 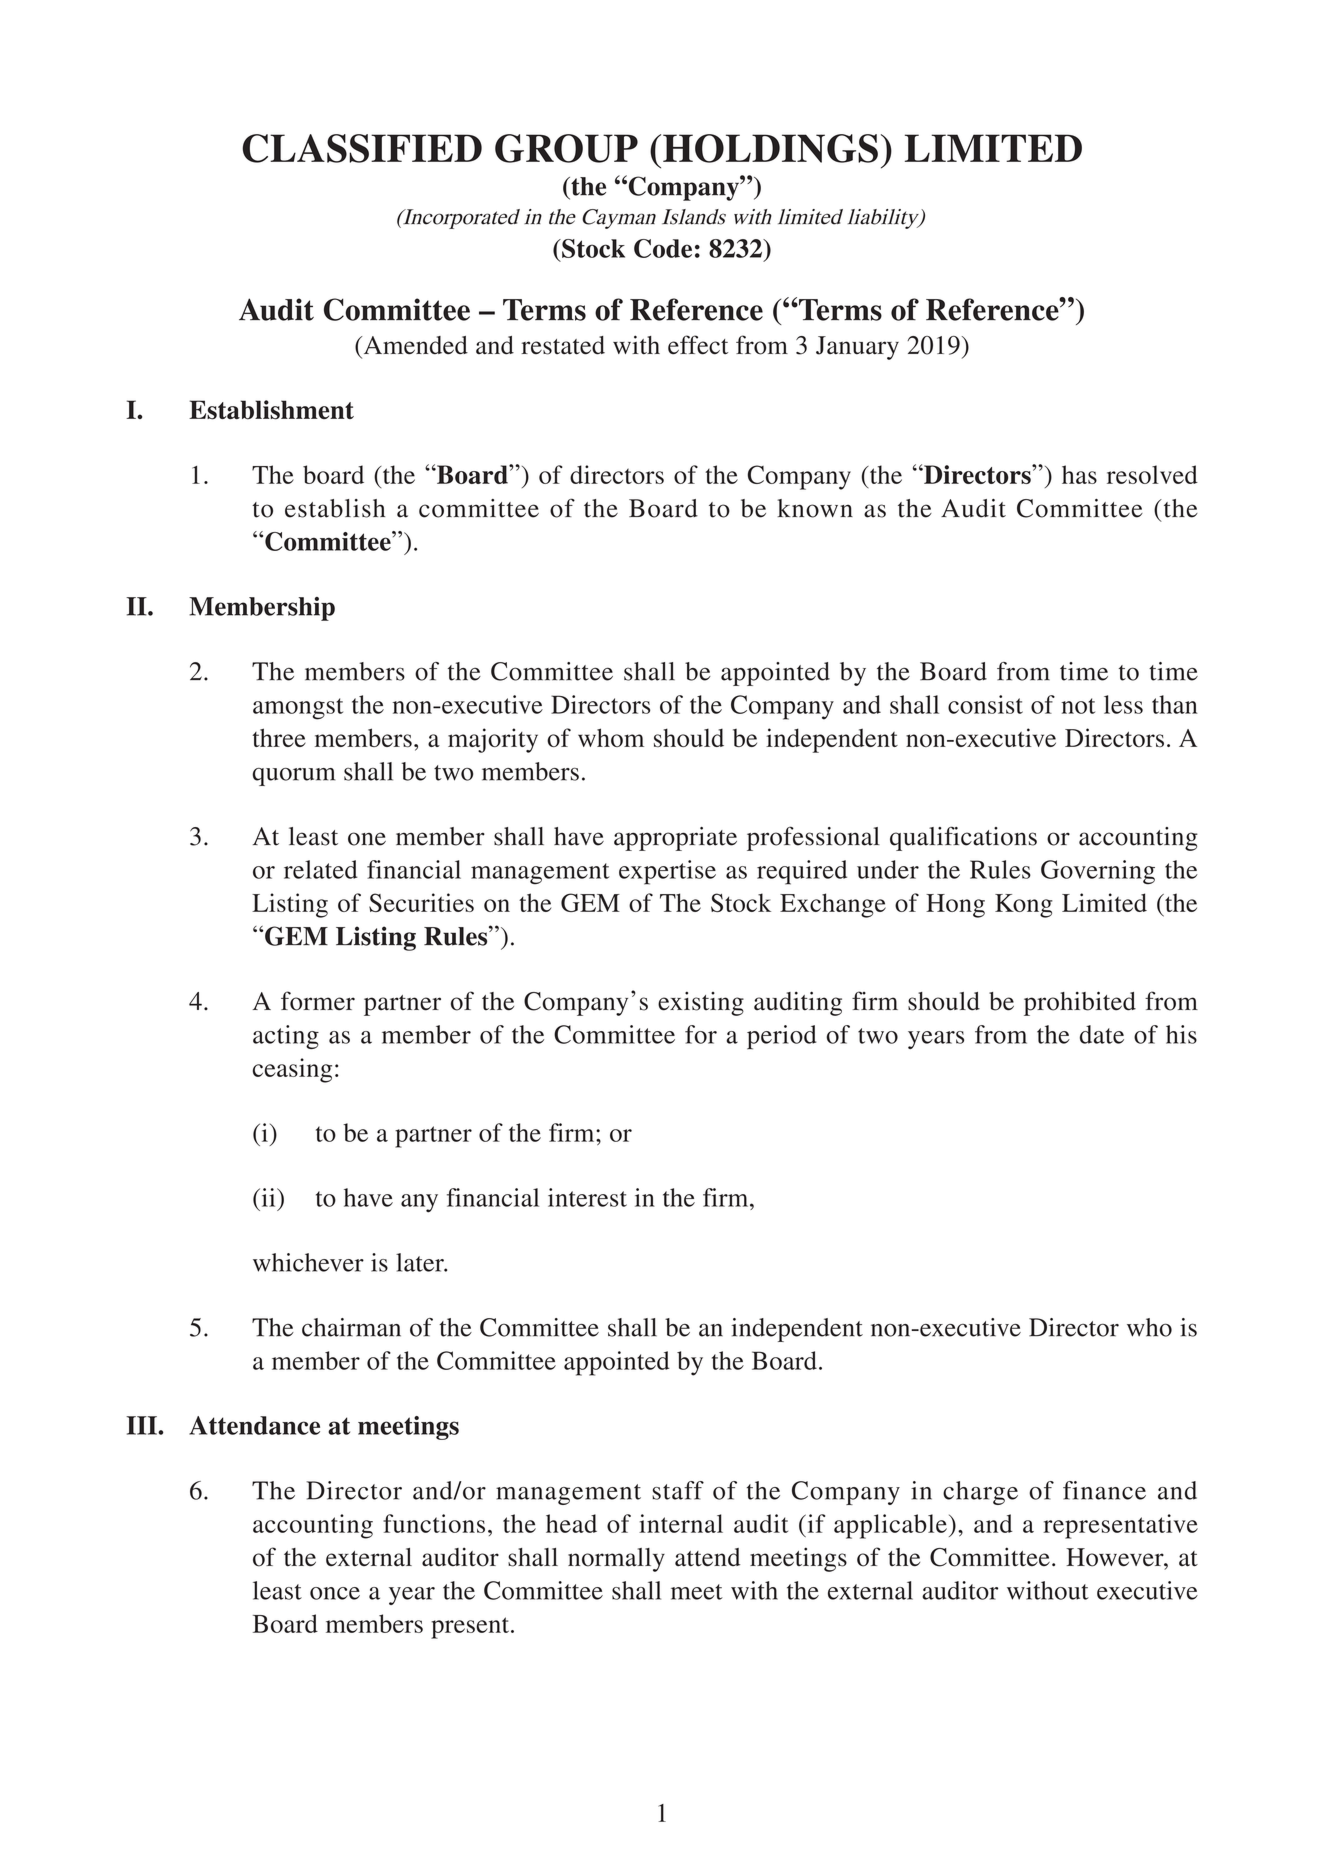 I want to click on HOLDINGS, so click(x=770, y=148).
